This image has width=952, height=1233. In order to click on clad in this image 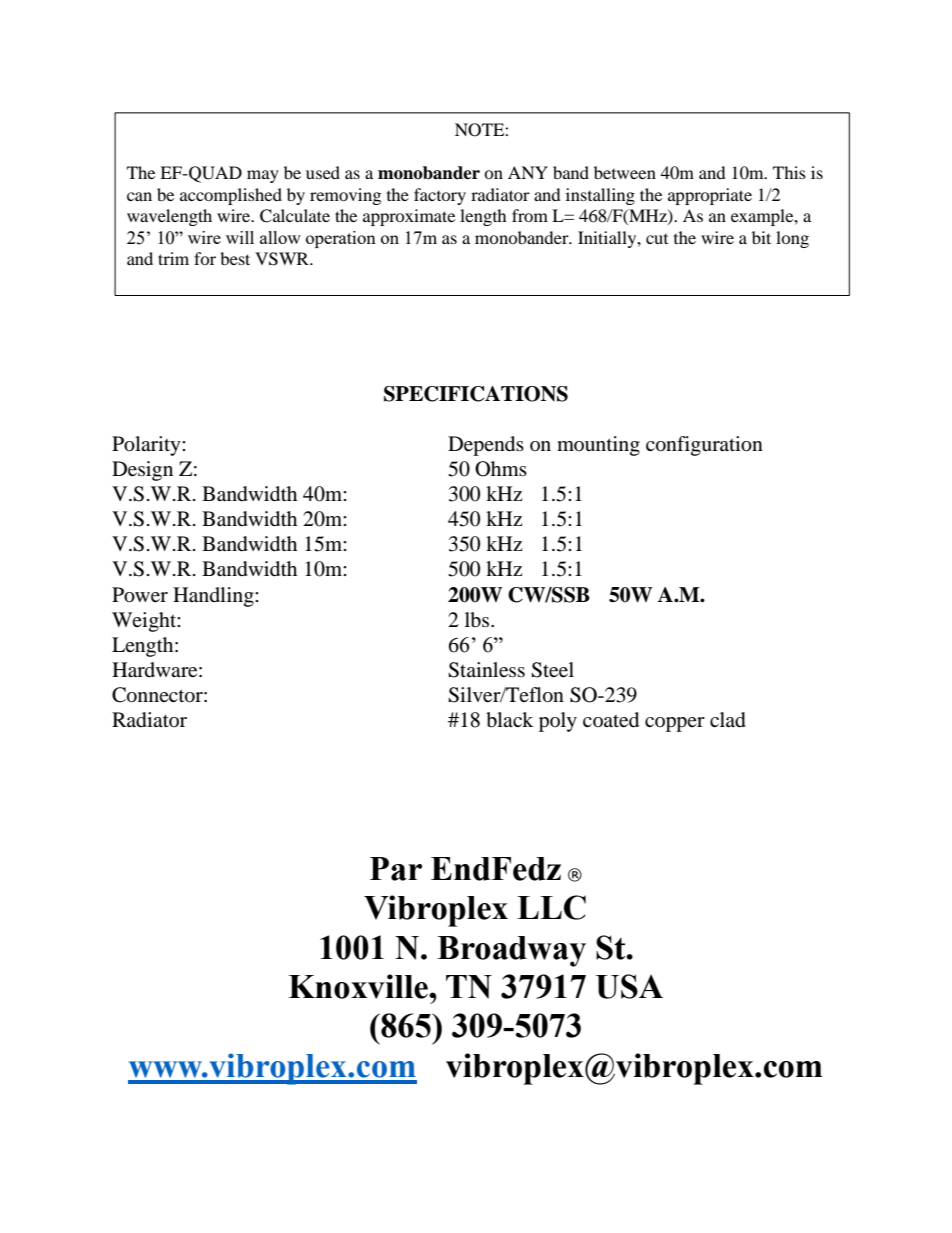, I will do `click(728, 720)`.
